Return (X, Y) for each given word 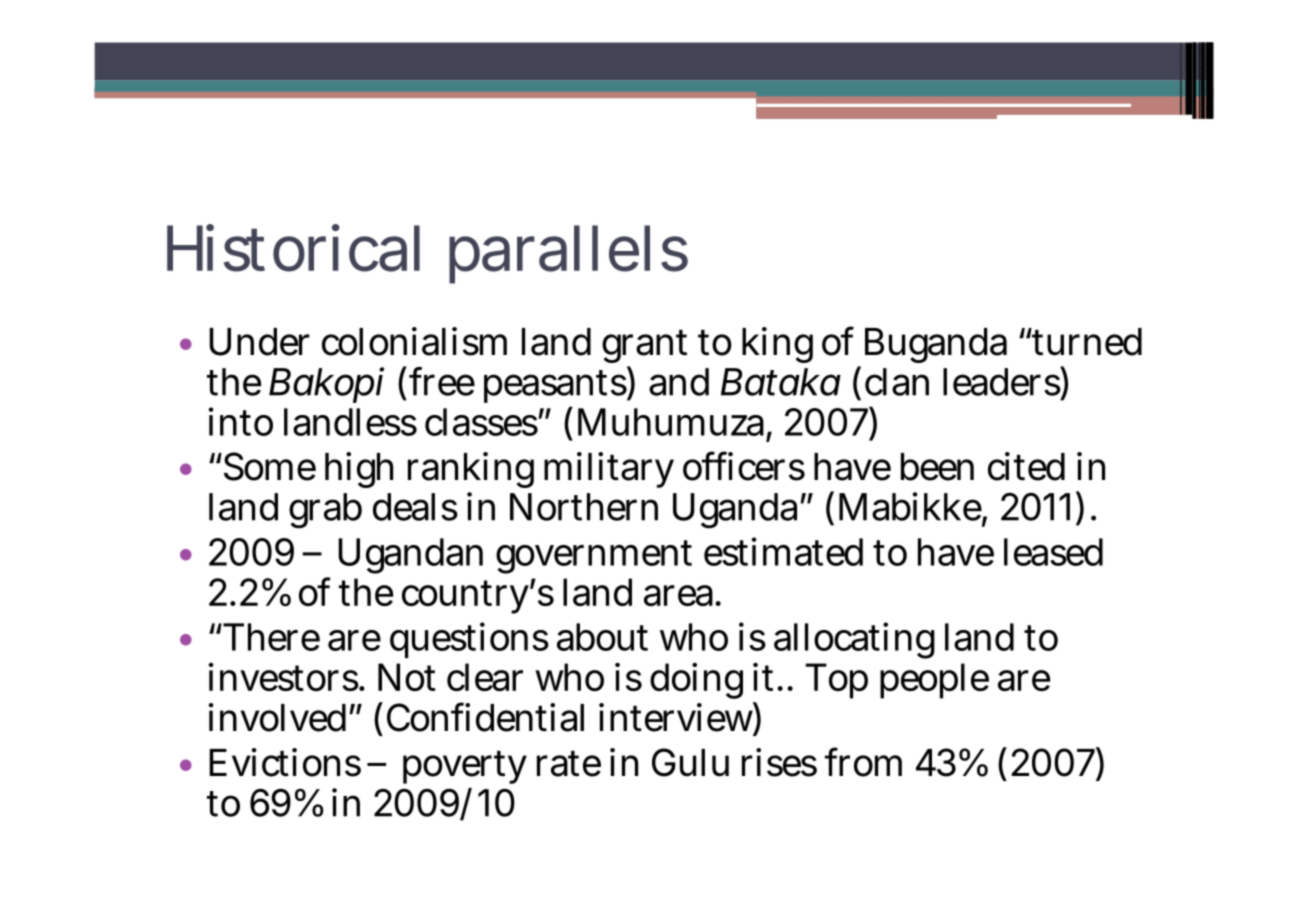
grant (644, 346)
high (359, 470)
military (609, 470)
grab (325, 511)
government (594, 557)
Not (407, 677)
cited (1026, 466)
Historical (293, 248)
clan (897, 382)
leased (1053, 552)
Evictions (285, 762)
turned (1086, 342)
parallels (568, 254)
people (934, 681)
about (602, 637)
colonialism (414, 341)
